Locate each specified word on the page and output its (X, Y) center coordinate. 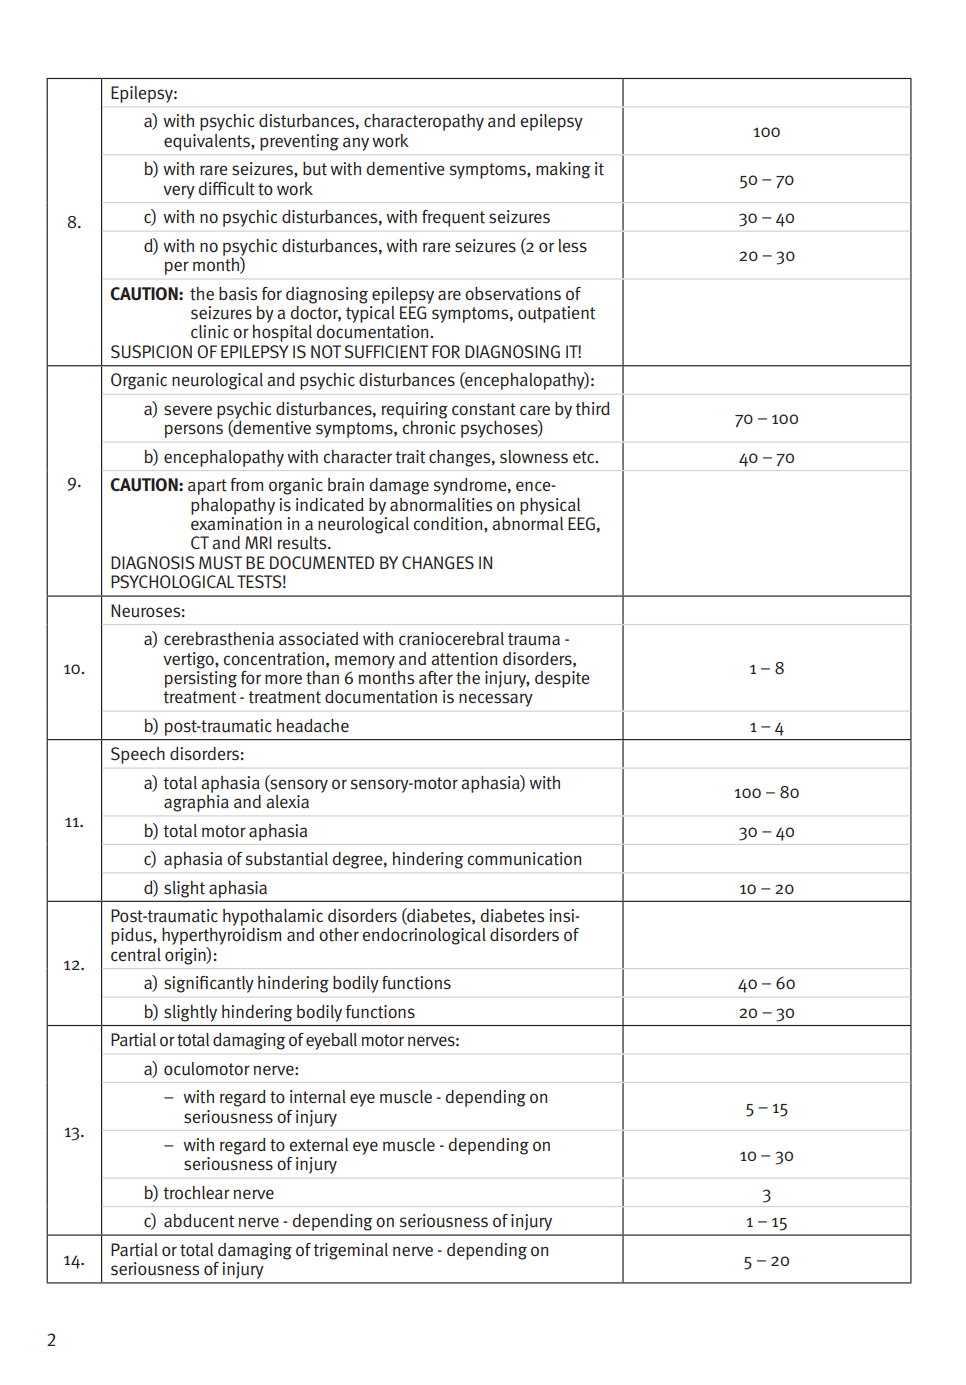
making (563, 170)
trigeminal (350, 1251)
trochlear (196, 1193)
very (179, 192)
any (356, 144)
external (318, 1145)
